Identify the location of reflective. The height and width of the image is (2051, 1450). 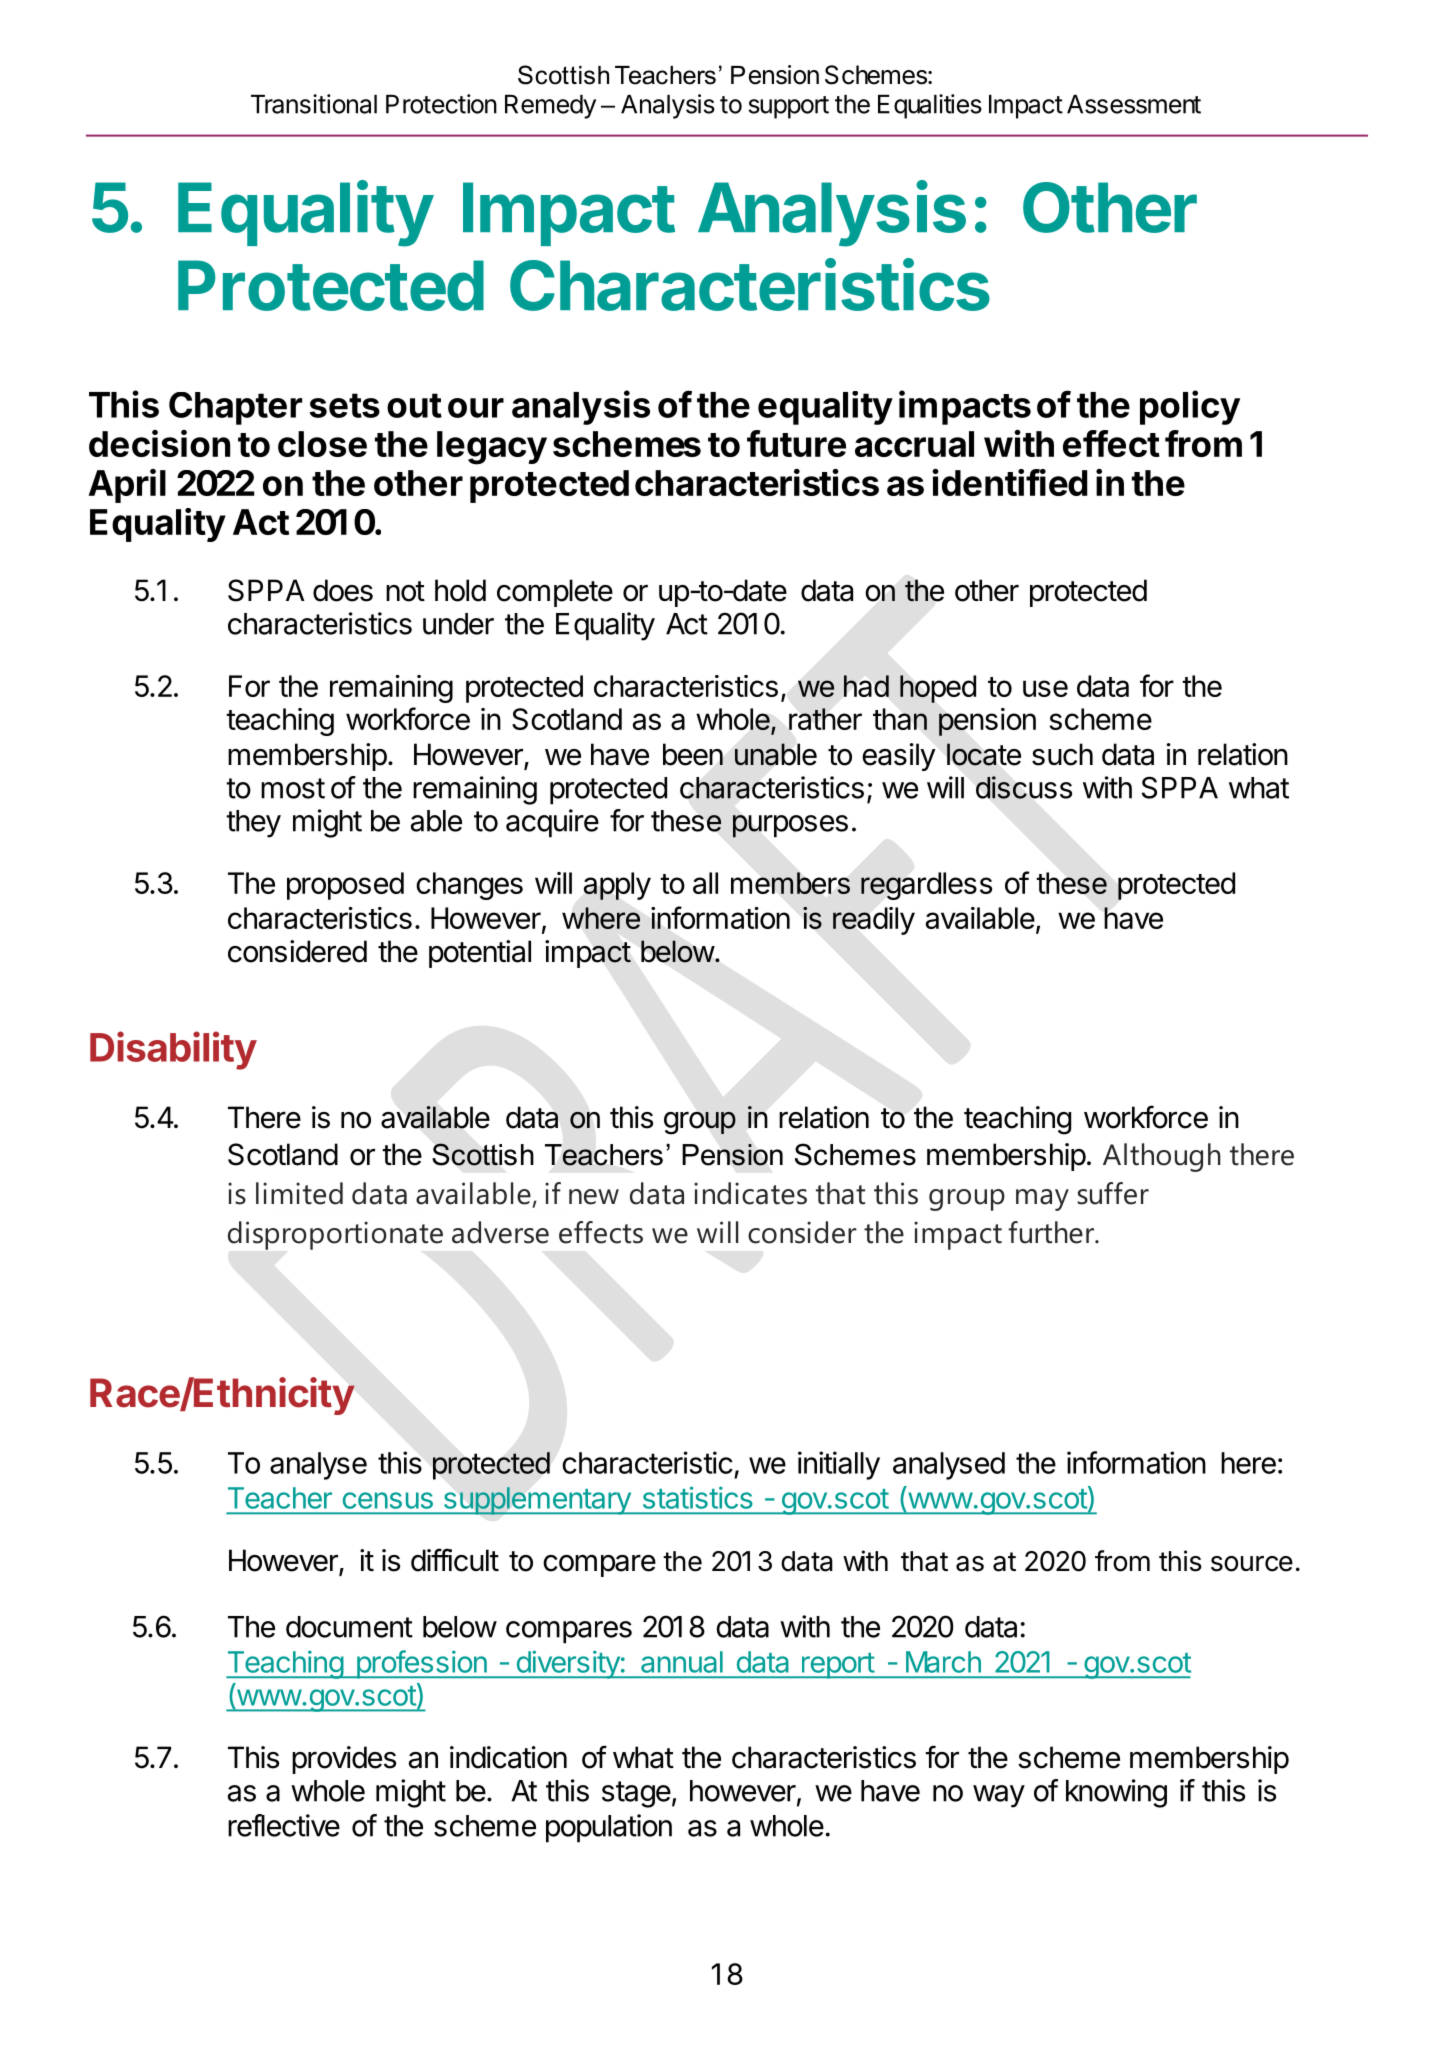
(284, 1825).
